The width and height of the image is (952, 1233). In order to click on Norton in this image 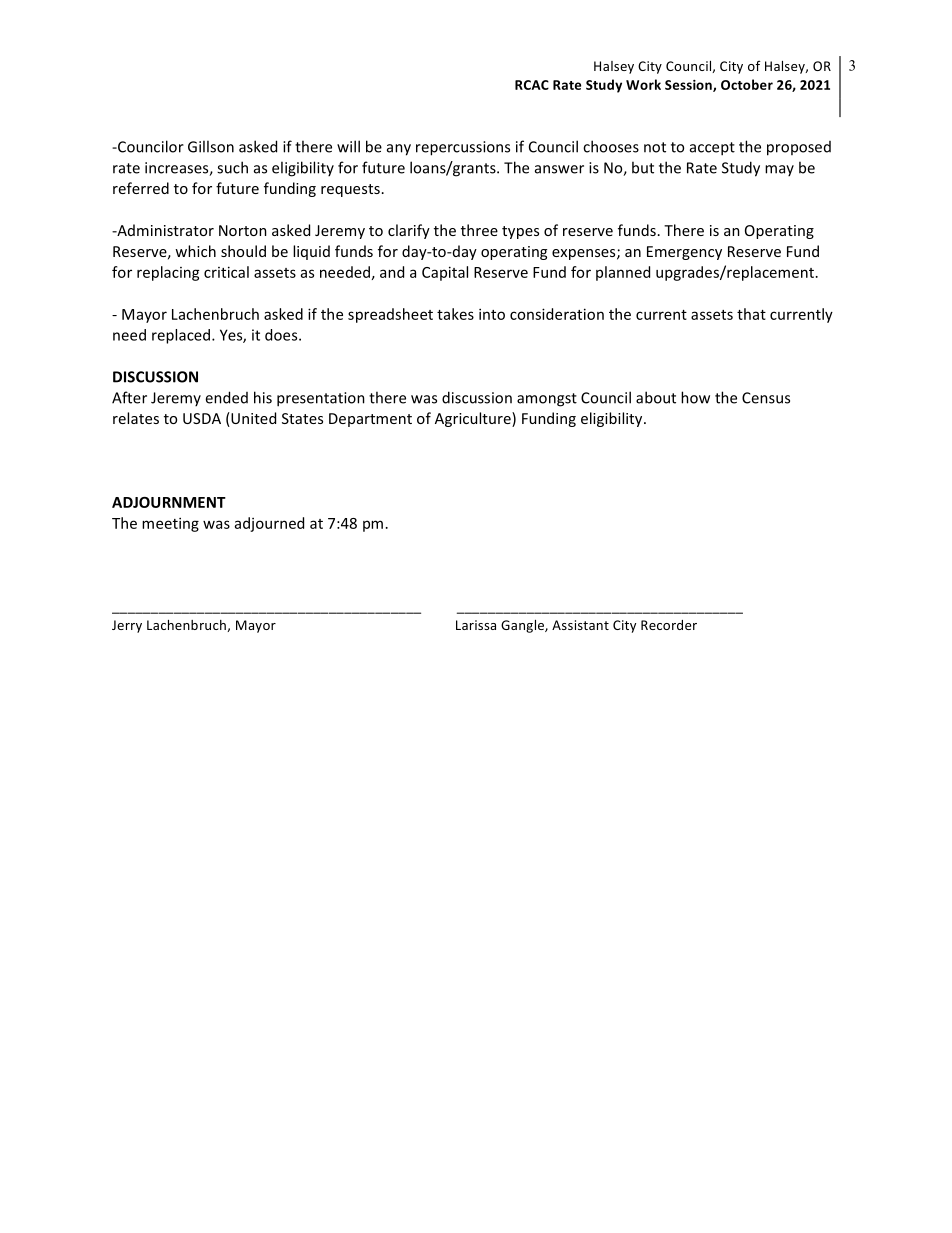, I will do `click(243, 230)`.
